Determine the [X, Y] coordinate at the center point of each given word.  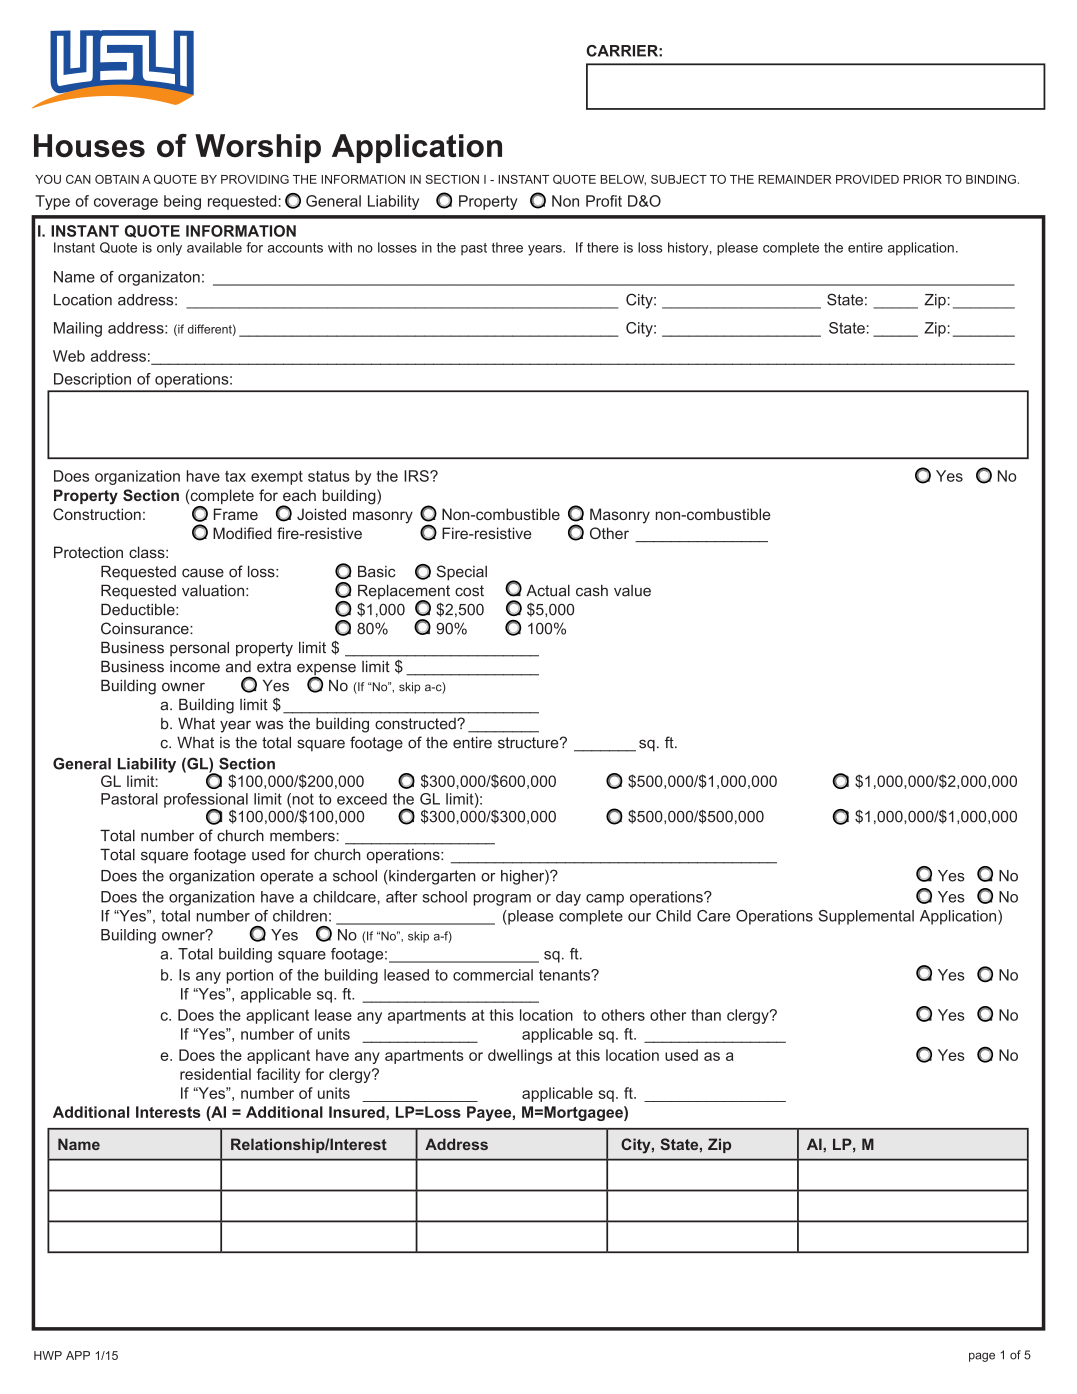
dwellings [520, 1056]
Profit [604, 201]
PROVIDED [867, 179]
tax [235, 476]
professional [206, 801]
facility [278, 1075]
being [182, 202]
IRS [417, 476]
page [982, 1357]
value [632, 591]
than [706, 1015]
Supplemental [866, 917]
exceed [362, 799]
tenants [565, 975]
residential [215, 1074]
